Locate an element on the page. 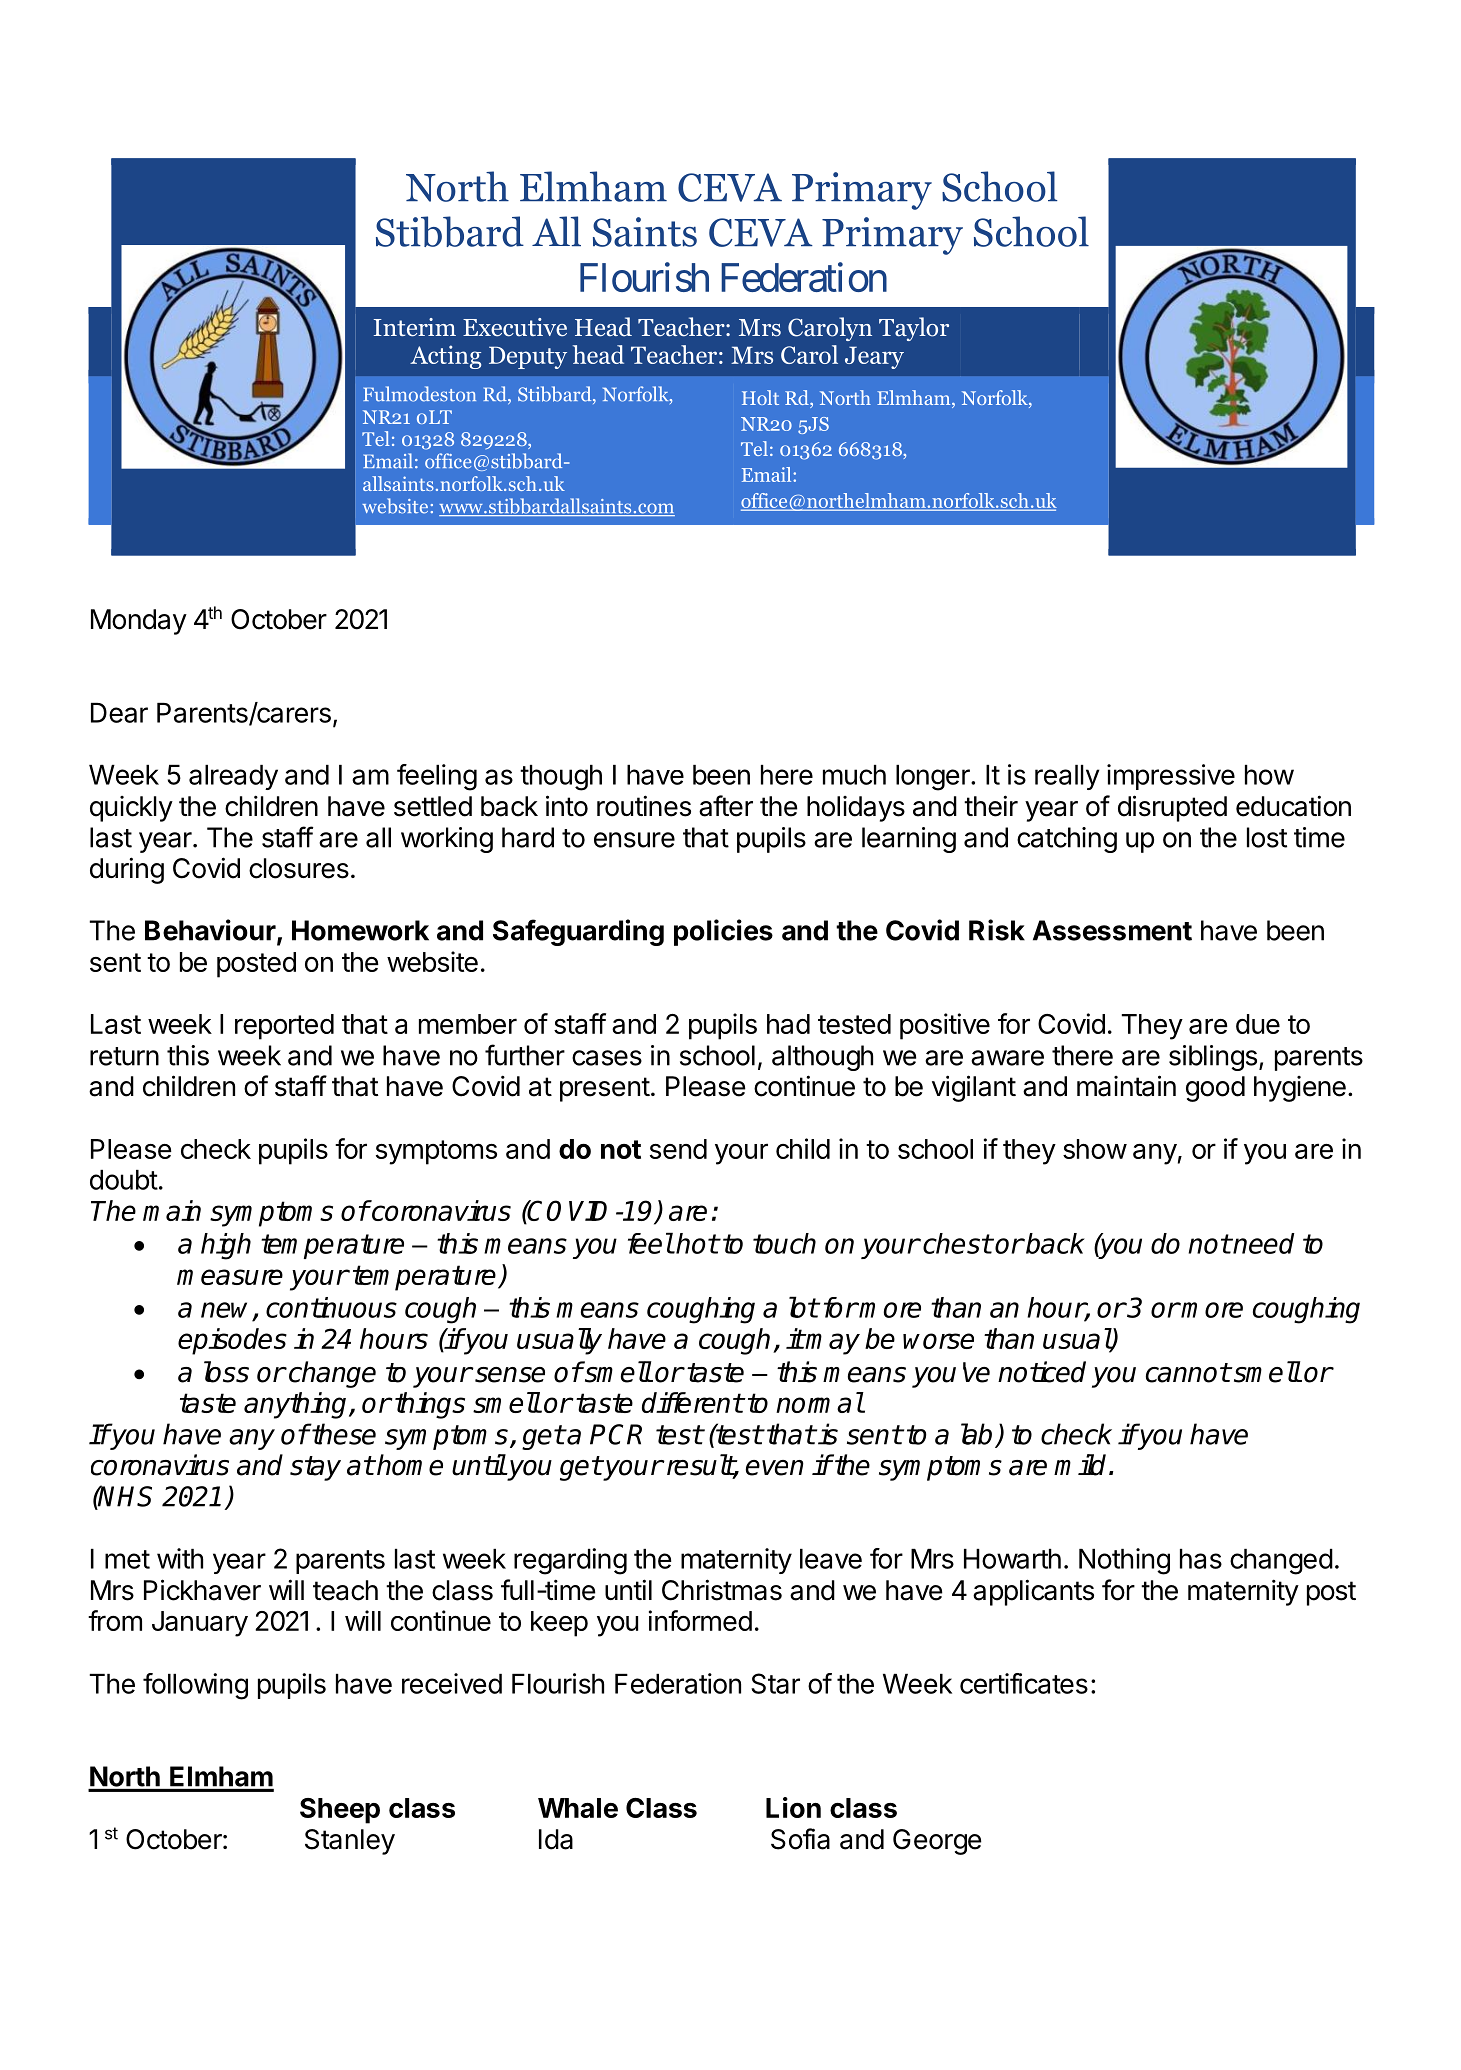 This image has height=2070, width=1461. send is located at coordinates (678, 1149).
